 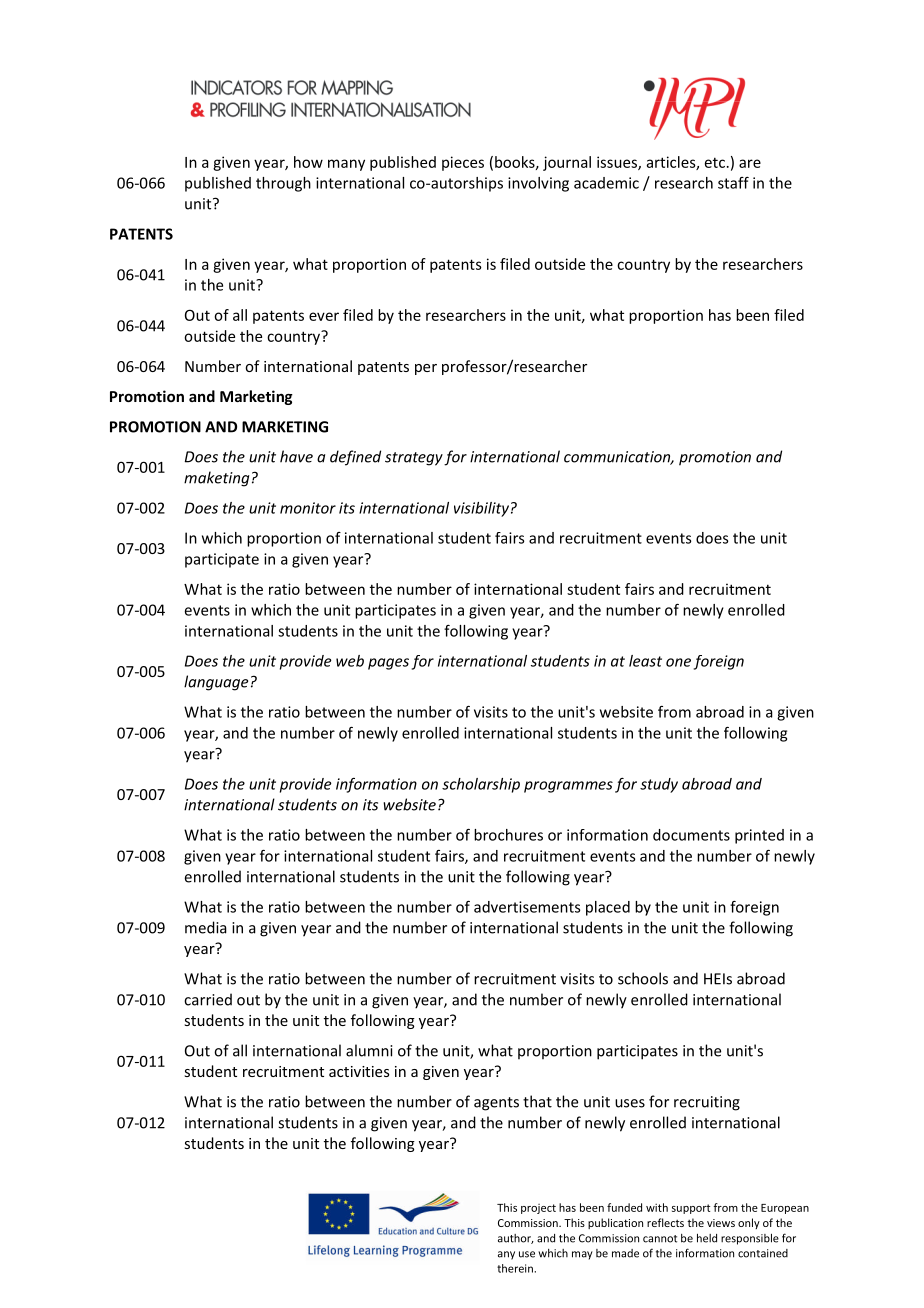 I want to click on monitor, so click(x=308, y=508).
